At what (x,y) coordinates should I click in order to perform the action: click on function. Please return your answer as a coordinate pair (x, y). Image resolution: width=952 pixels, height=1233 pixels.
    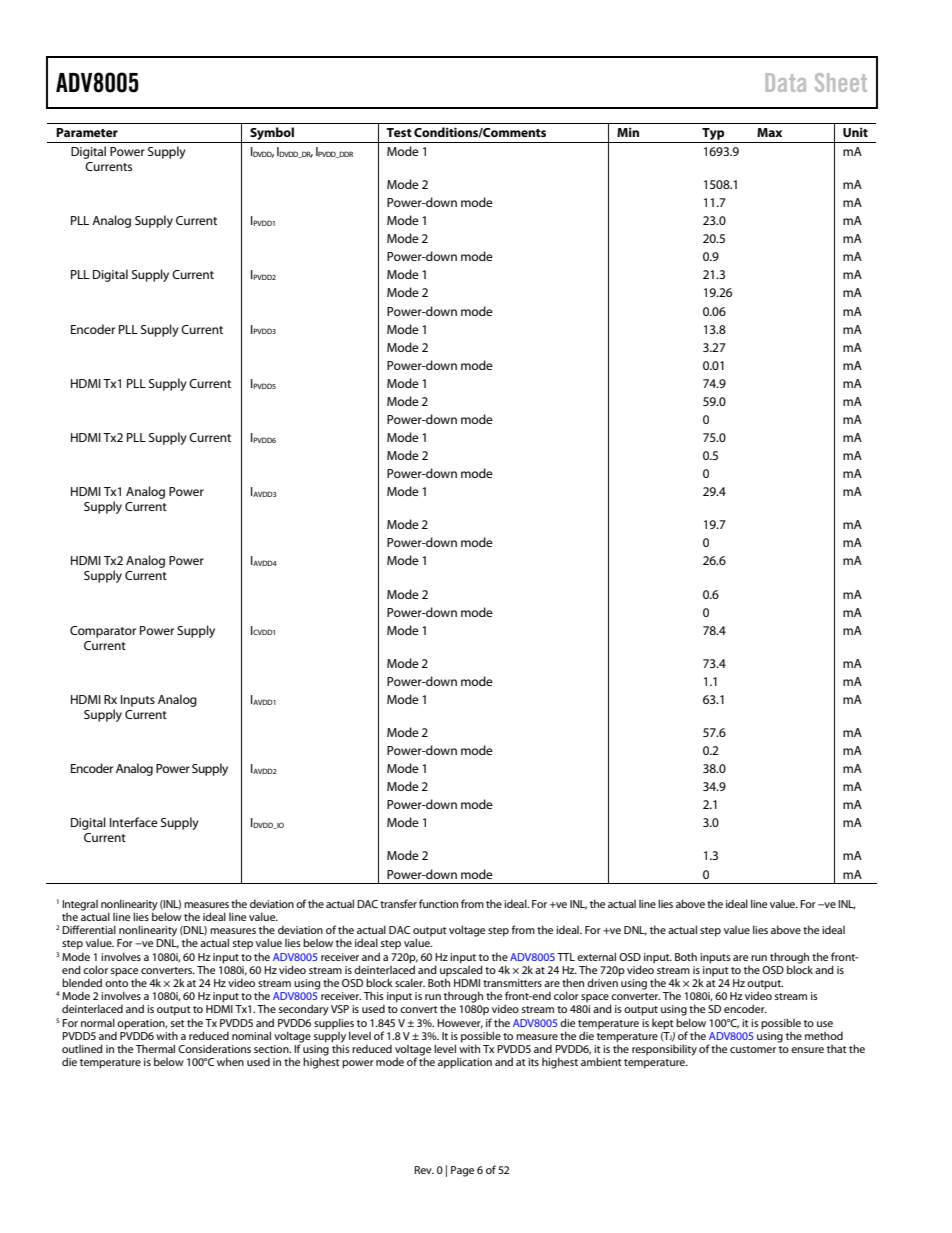
    Looking at the image, I should click on (438, 903).
